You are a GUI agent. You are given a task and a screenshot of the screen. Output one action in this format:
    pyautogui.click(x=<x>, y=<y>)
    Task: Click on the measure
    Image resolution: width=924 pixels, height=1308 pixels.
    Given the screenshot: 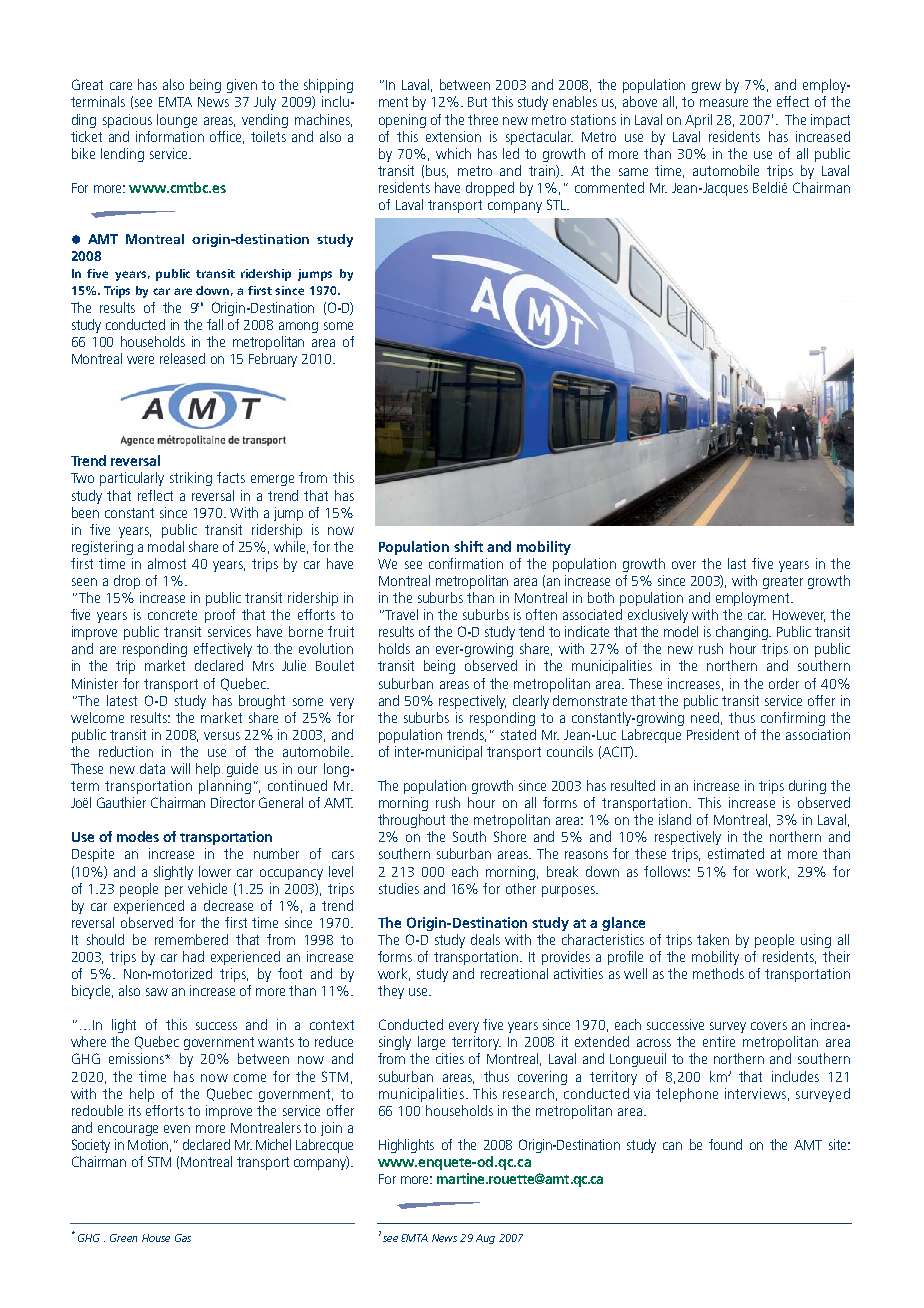 What is the action you would take?
    pyautogui.click(x=724, y=103)
